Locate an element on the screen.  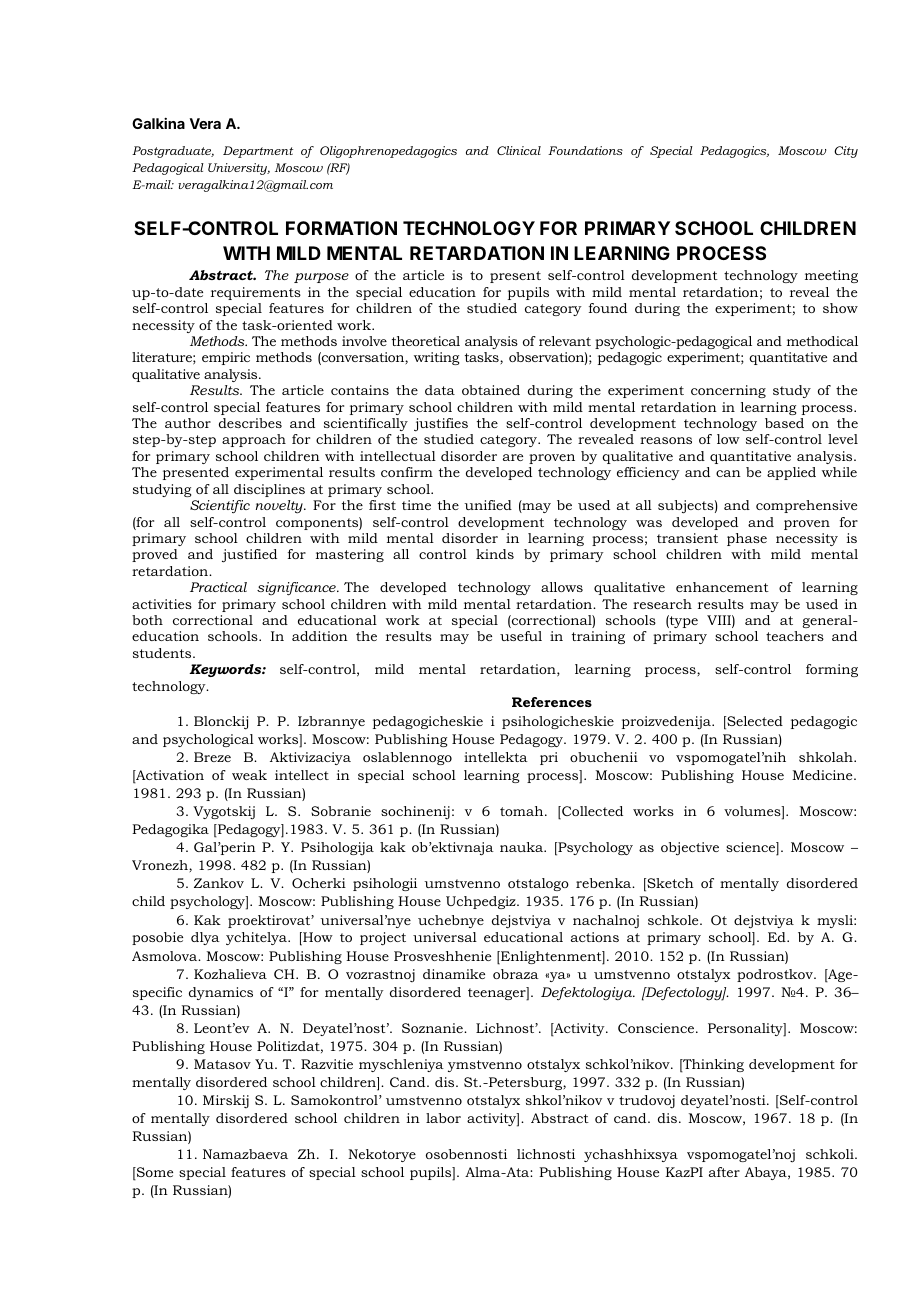
weak is located at coordinates (249, 775).
